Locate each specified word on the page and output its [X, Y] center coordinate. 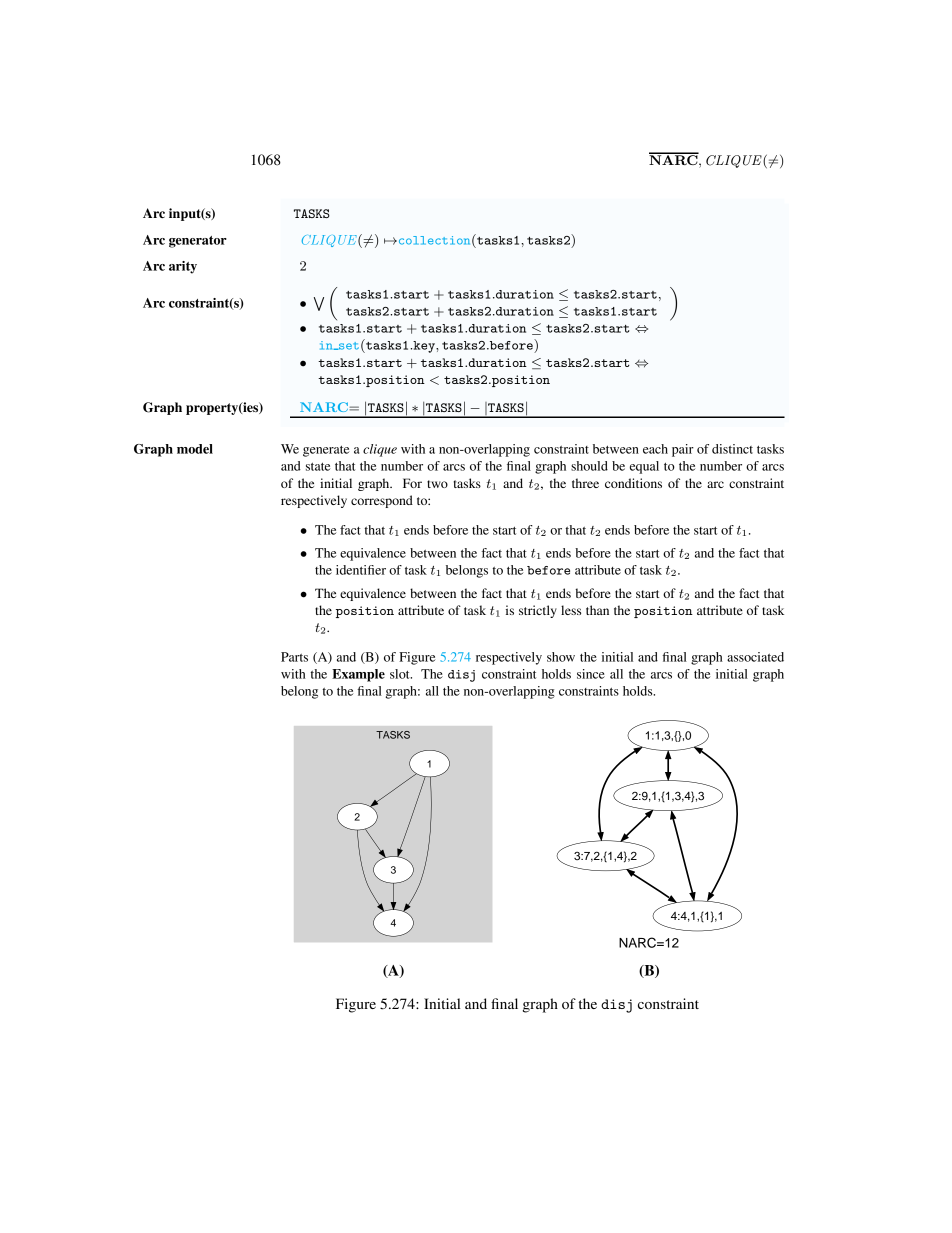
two [437, 484]
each [655, 449]
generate [326, 451]
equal [644, 467]
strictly [538, 611]
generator [198, 242]
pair [683, 450]
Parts [294, 657]
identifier [361, 570]
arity [183, 267]
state [318, 466]
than [597, 610]
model [195, 449]
